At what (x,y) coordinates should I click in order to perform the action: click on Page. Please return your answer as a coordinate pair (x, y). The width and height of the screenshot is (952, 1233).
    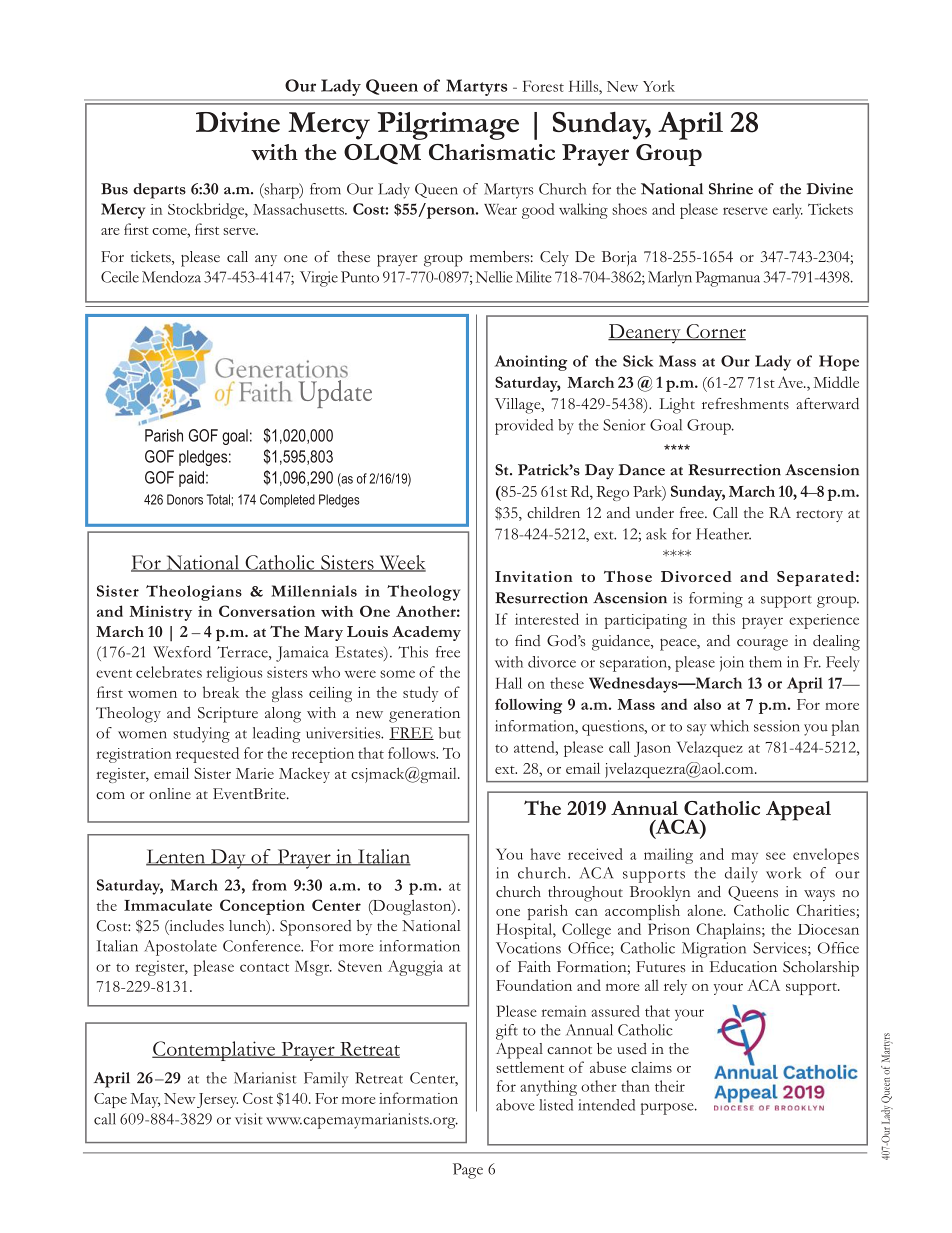
    Looking at the image, I should click on (468, 1171).
